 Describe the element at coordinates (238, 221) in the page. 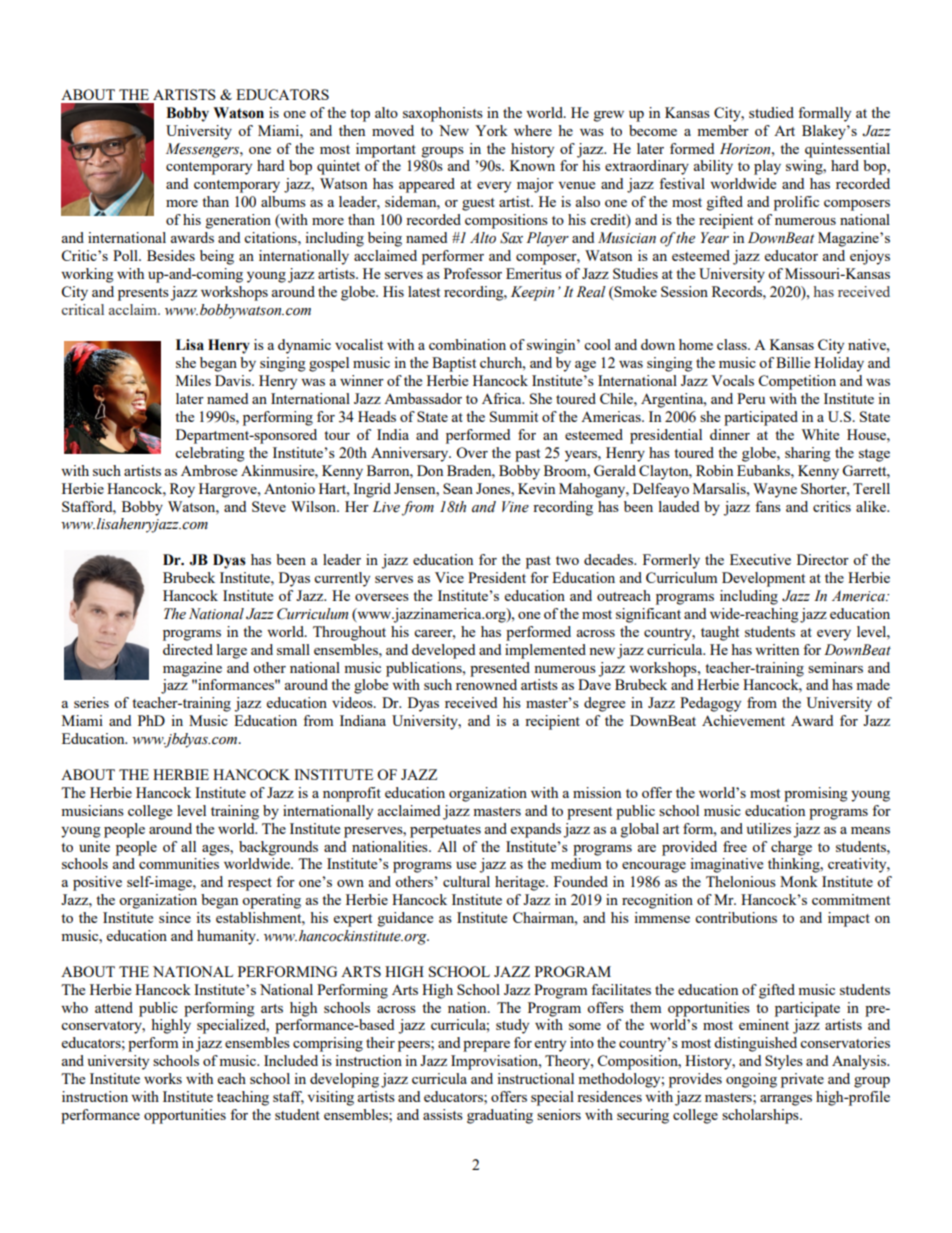

I see `generation` at that location.
